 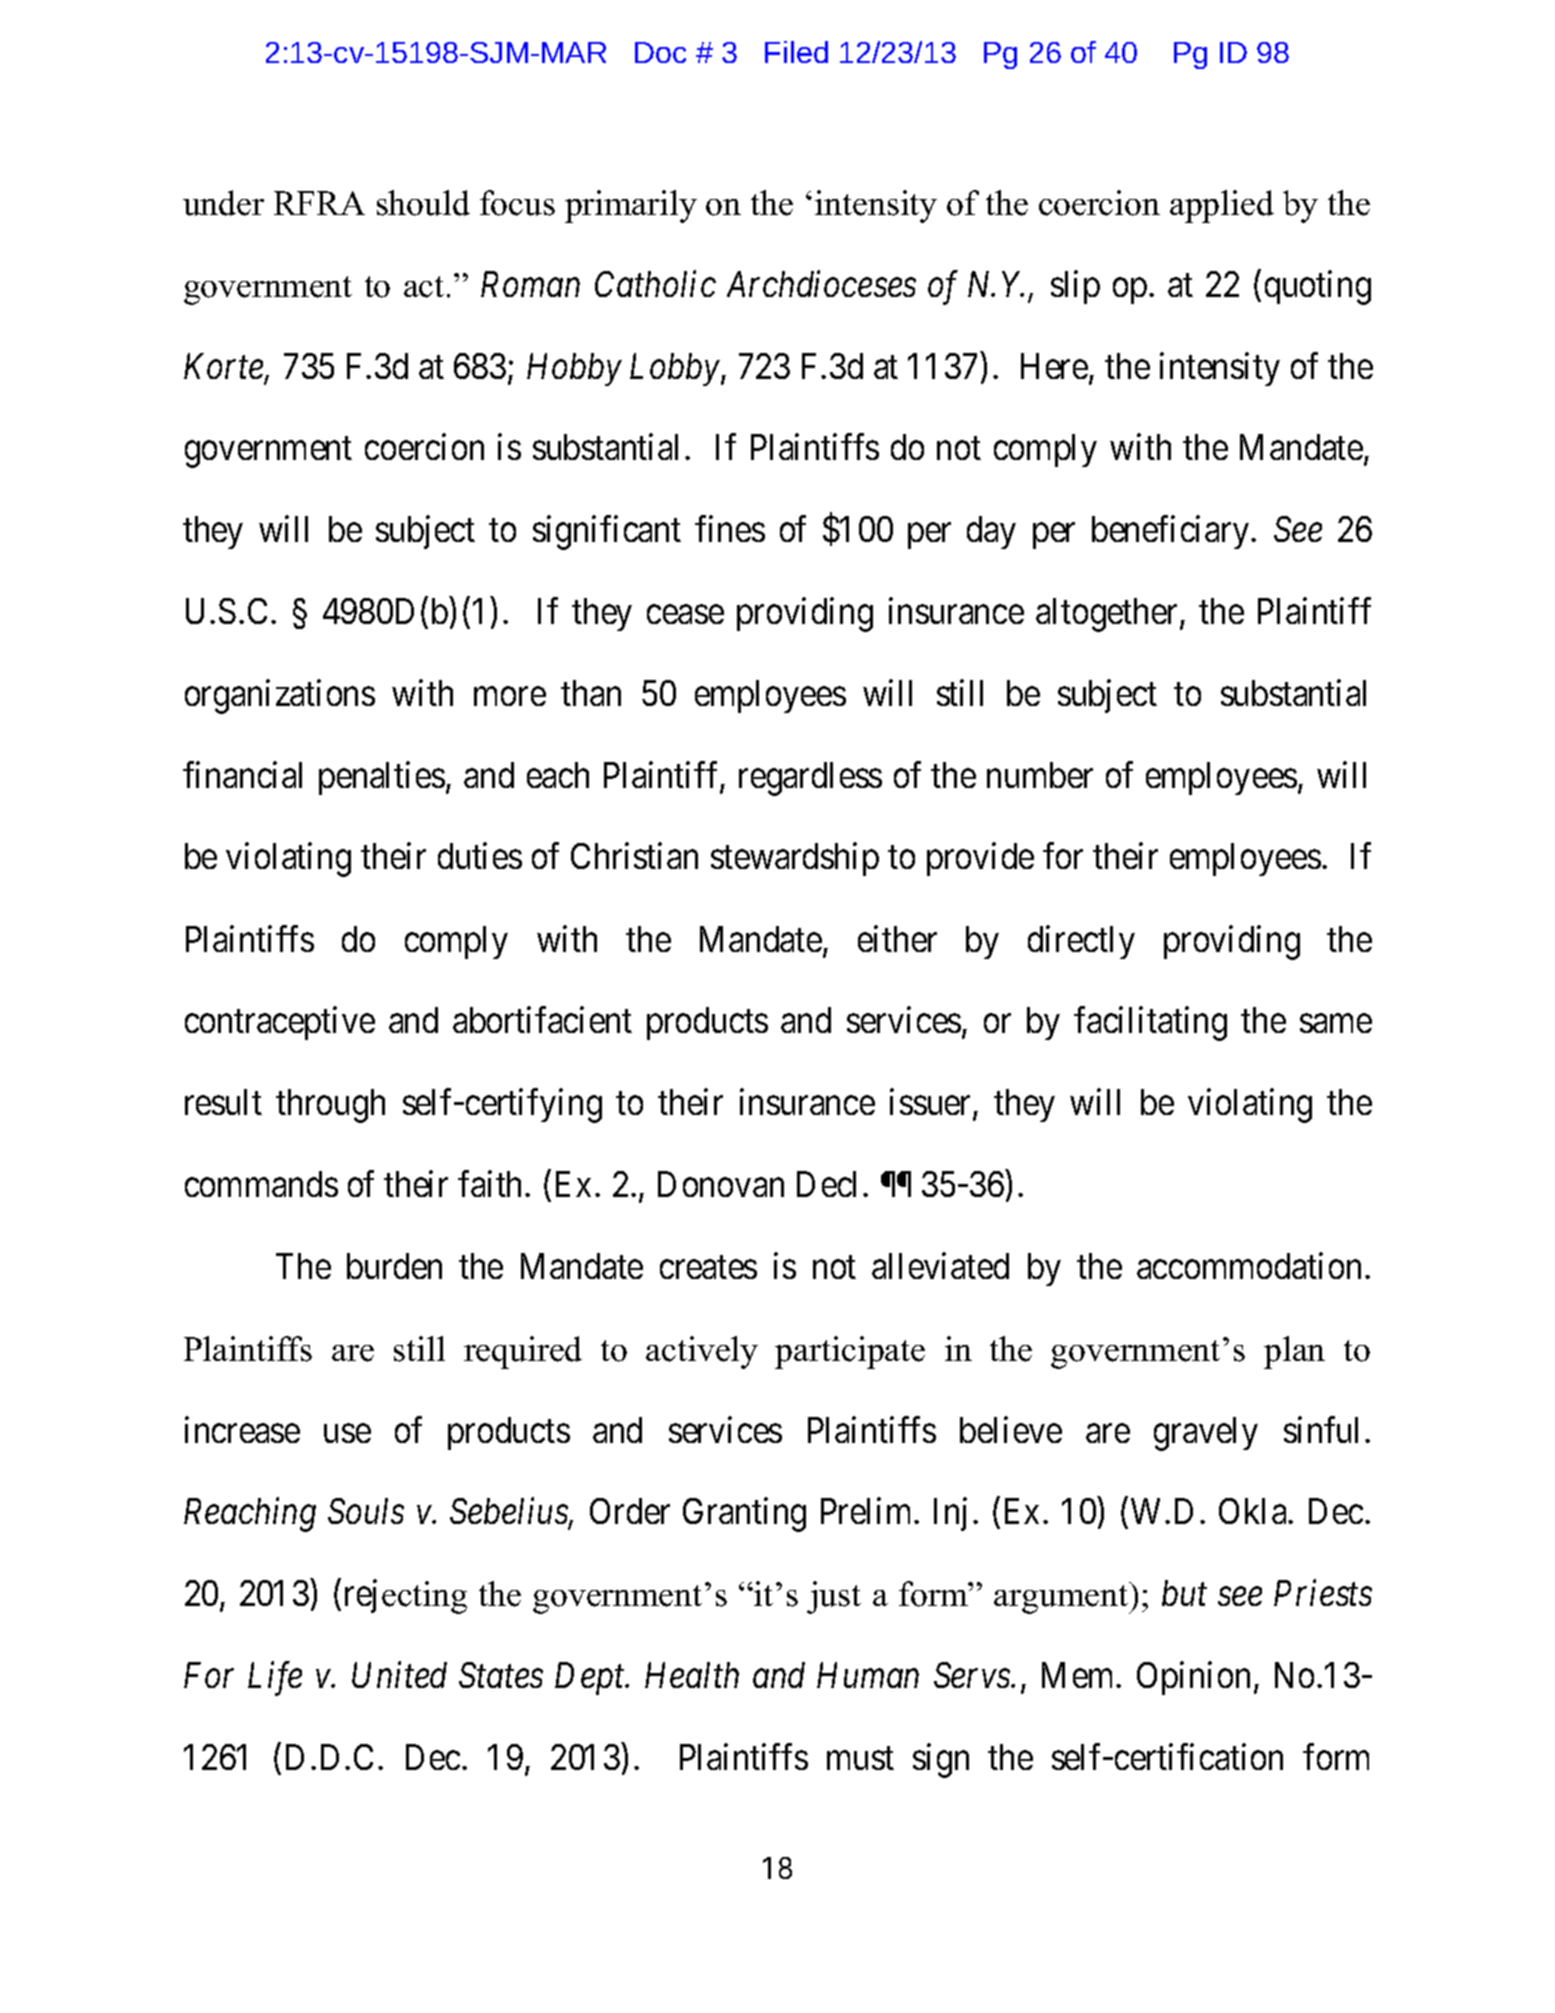 What do you see at coordinates (423, 203) in the image?
I see `should` at bounding box center [423, 203].
